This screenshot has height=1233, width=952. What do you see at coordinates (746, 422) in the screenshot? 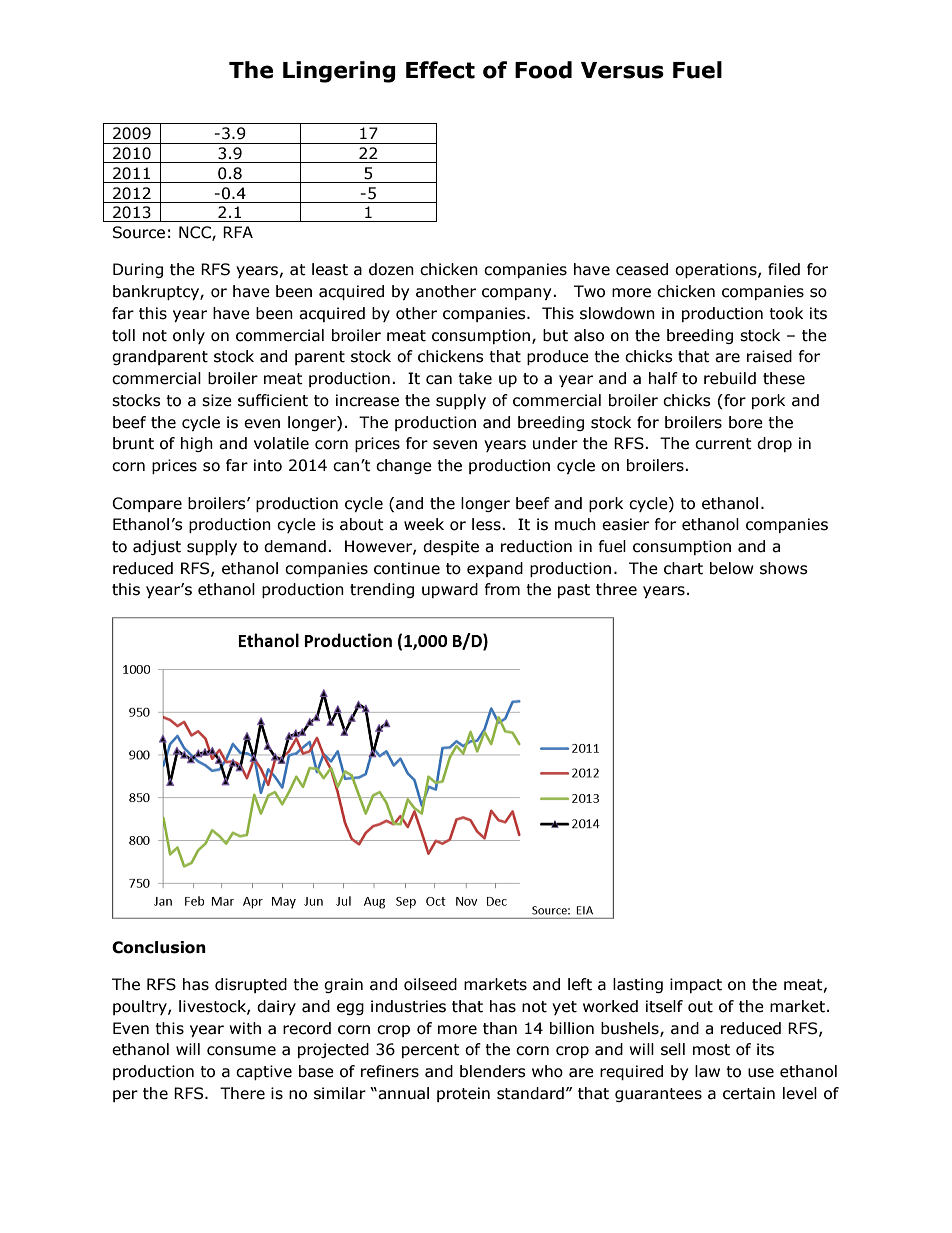
I see `bore` at bounding box center [746, 422].
